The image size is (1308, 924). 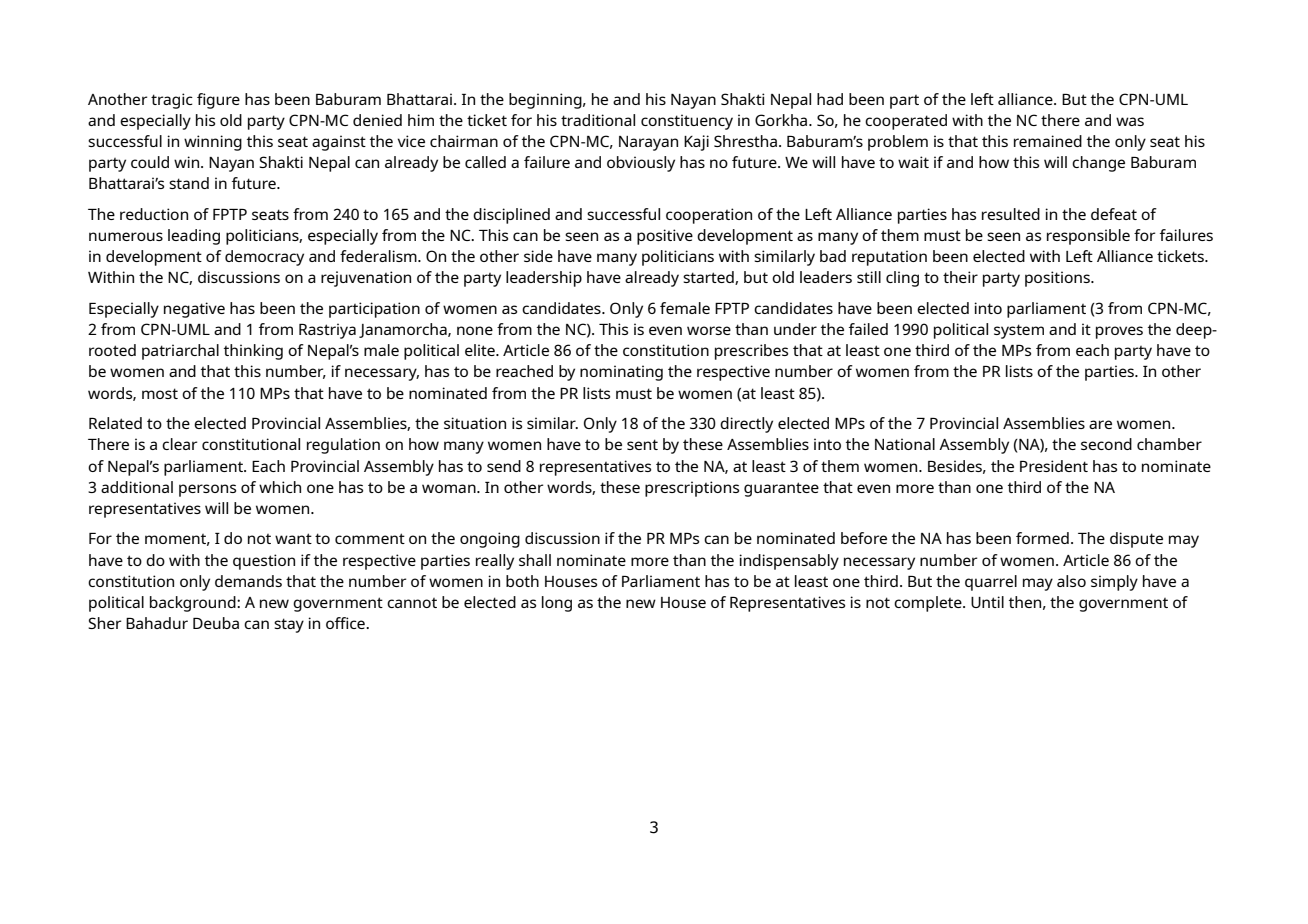 I want to click on figure, so click(x=218, y=101).
